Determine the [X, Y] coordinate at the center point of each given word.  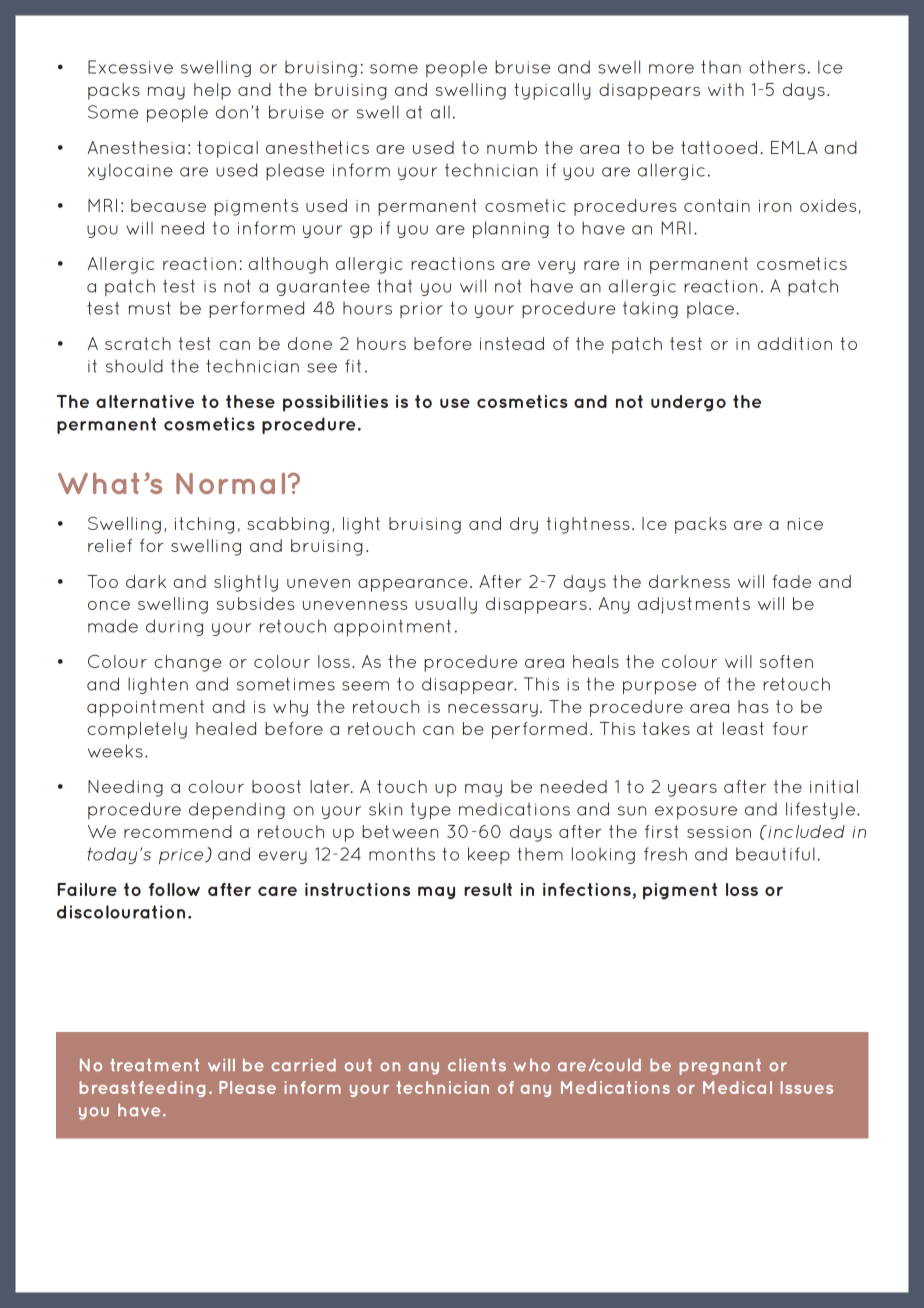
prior [421, 310]
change [188, 663]
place [712, 309]
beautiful [775, 854]
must [150, 308]
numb [512, 147]
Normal [230, 483]
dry [524, 525]
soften [786, 661]
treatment [154, 1065]
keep [489, 855]
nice [805, 524]
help [212, 91]
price [182, 856]
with [726, 89]
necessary [493, 710]
